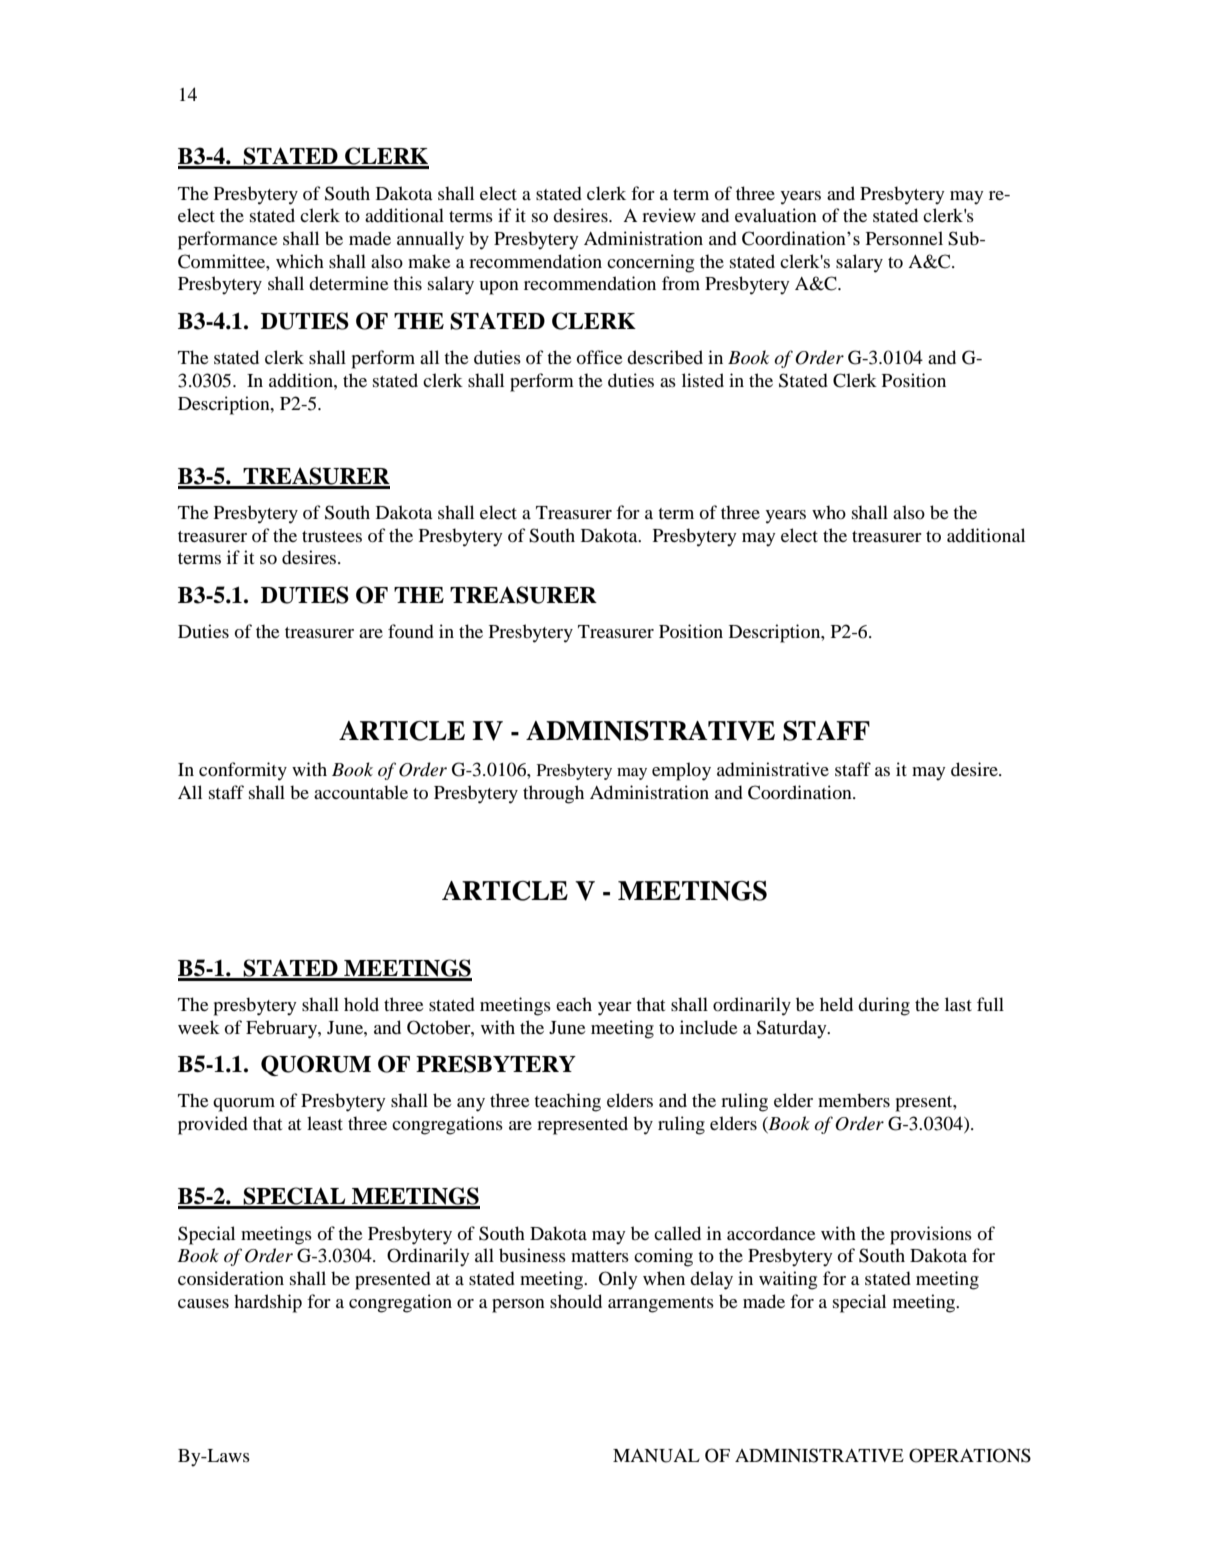 The width and height of the page is (1210, 1566). What do you see at coordinates (407, 283) in the page?
I see `this` at bounding box center [407, 283].
